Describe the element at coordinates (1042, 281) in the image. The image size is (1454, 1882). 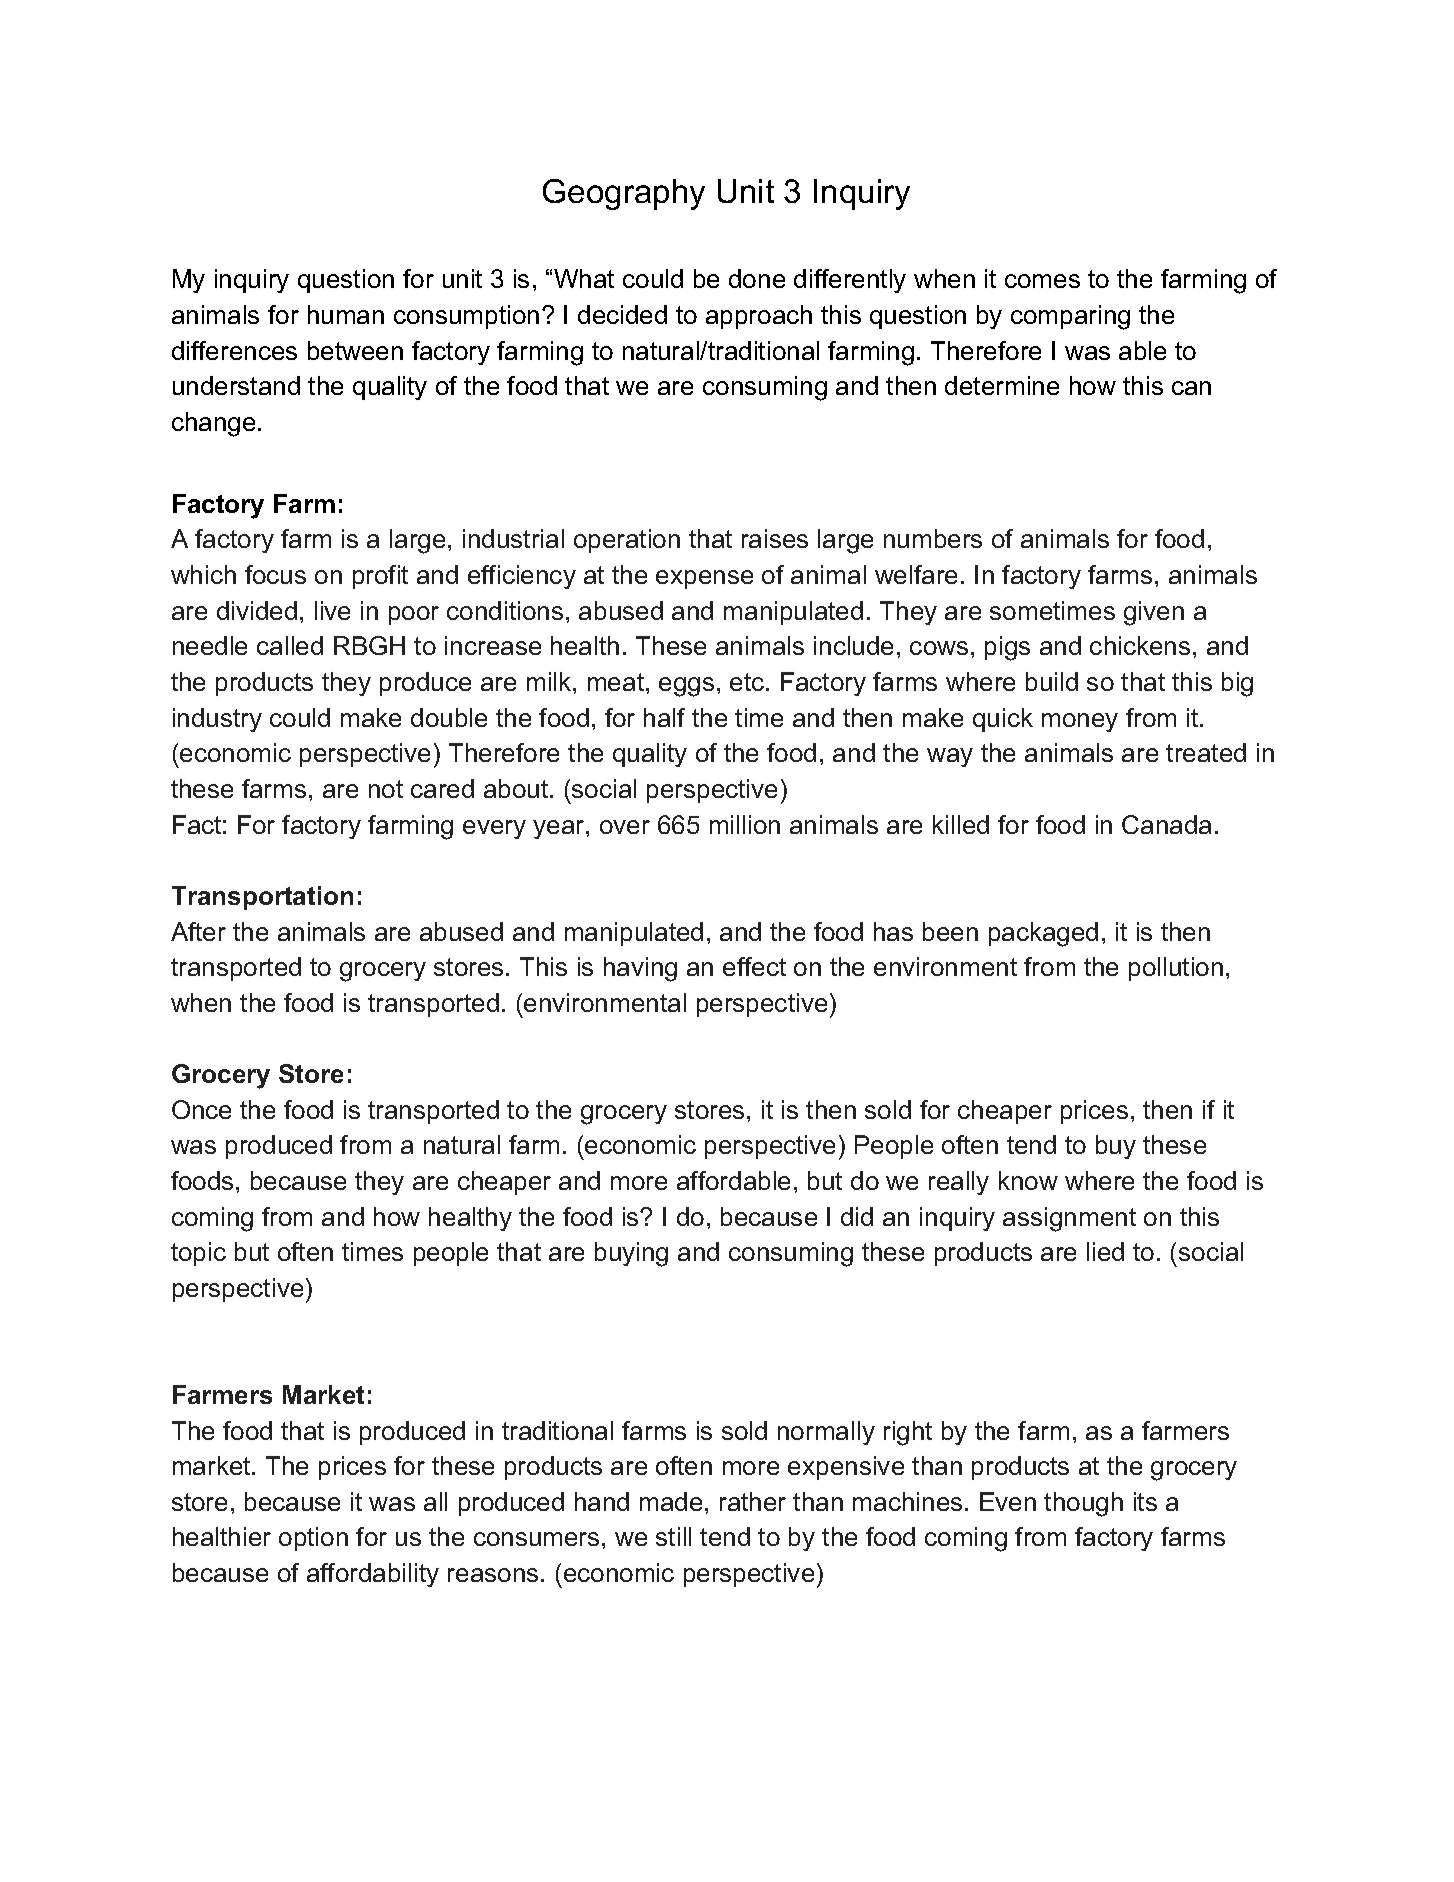
I see `comes` at that location.
